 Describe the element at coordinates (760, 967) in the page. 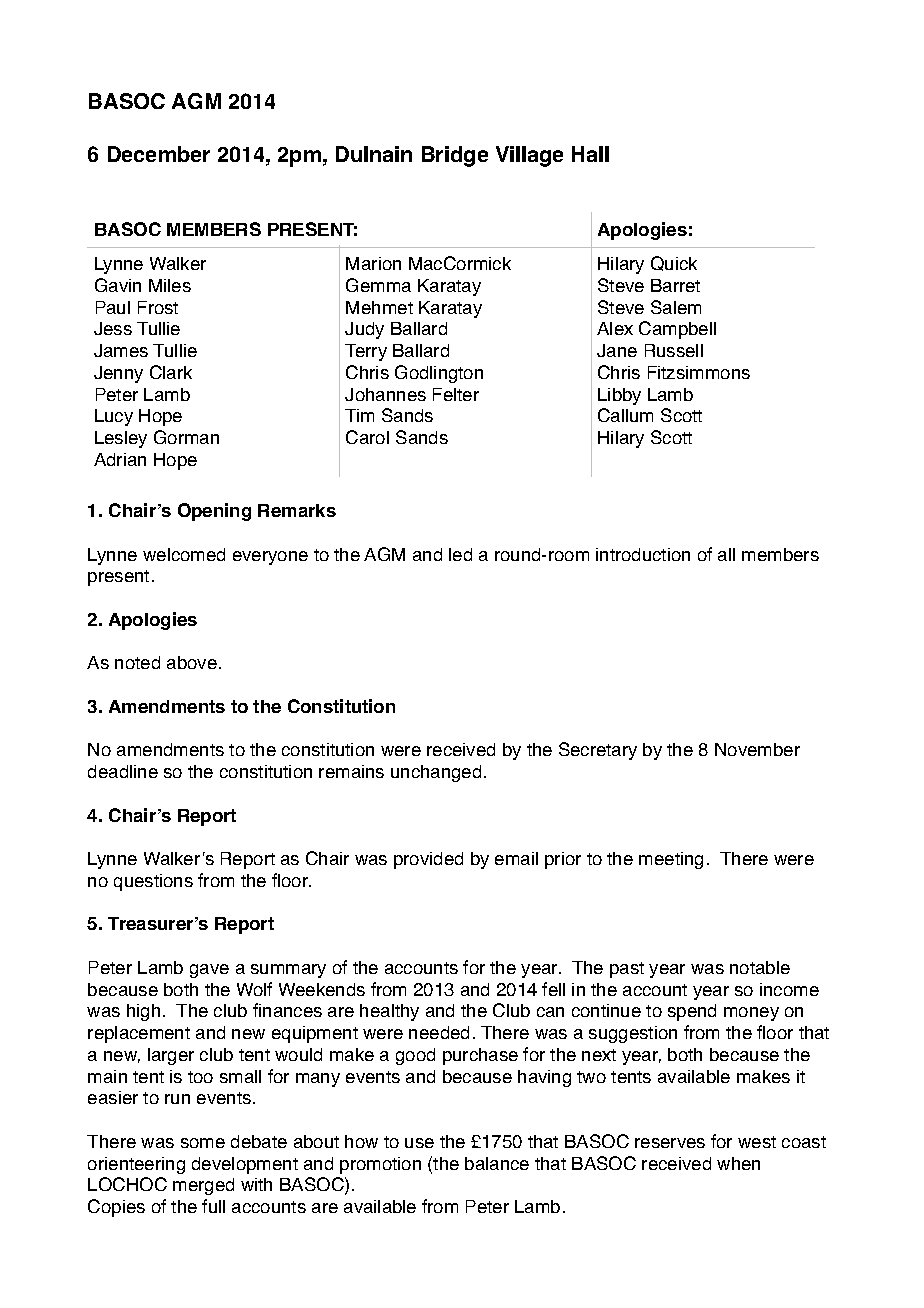

I see `notable` at that location.
